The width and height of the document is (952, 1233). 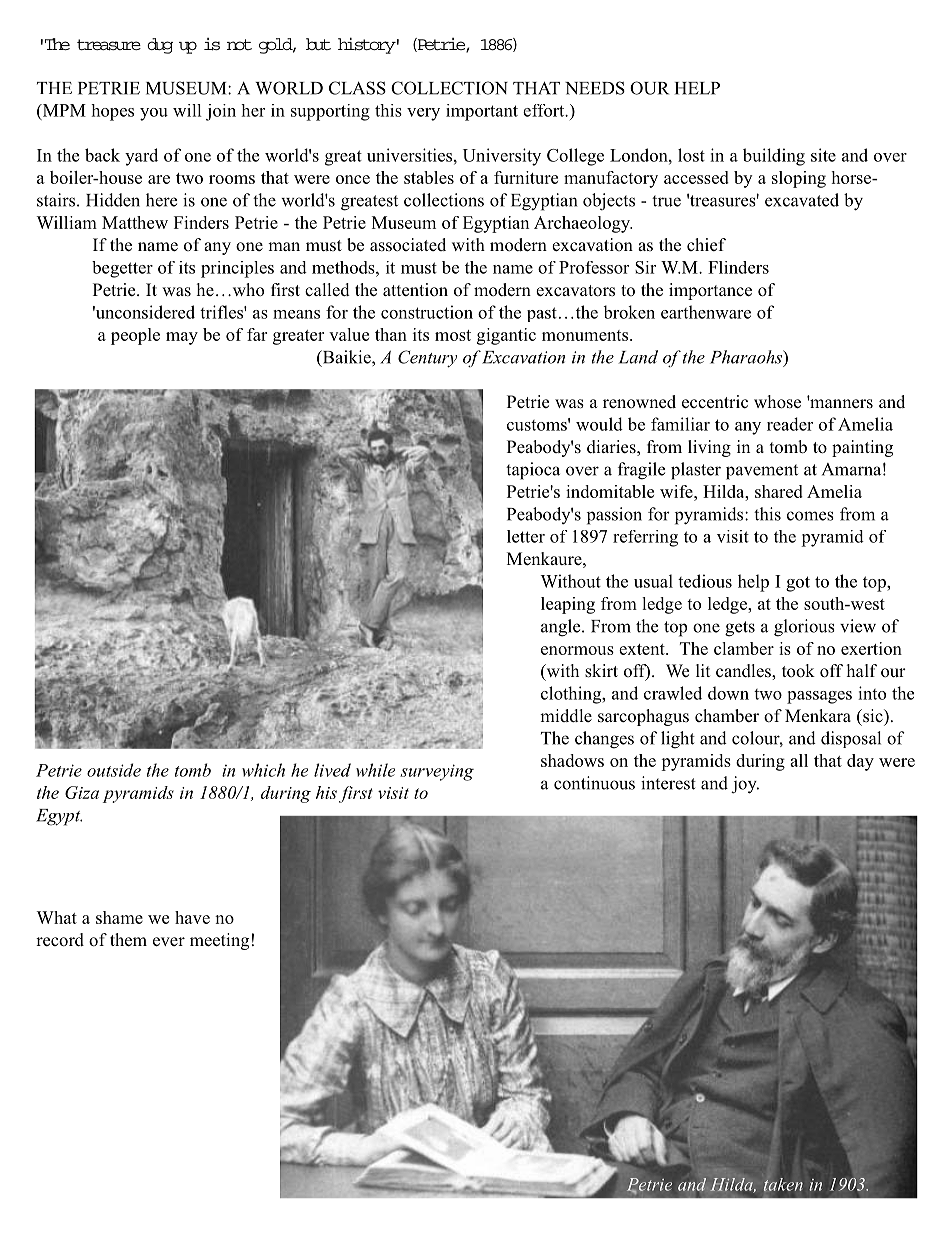 What do you see at coordinates (437, 772) in the document?
I see `surveying` at bounding box center [437, 772].
